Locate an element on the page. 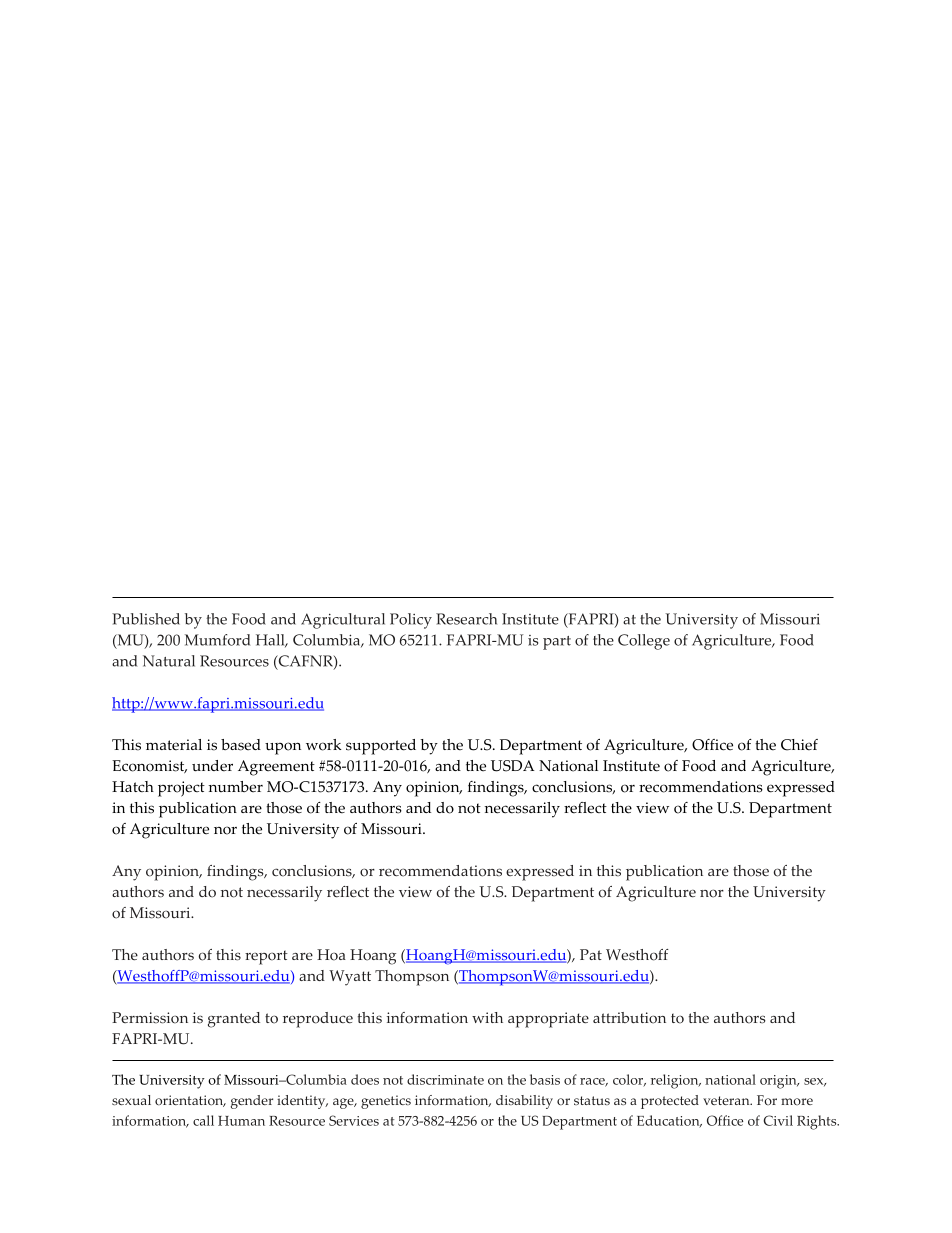 This page has height=1233, width=952. orientation is located at coordinates (190, 1101).
